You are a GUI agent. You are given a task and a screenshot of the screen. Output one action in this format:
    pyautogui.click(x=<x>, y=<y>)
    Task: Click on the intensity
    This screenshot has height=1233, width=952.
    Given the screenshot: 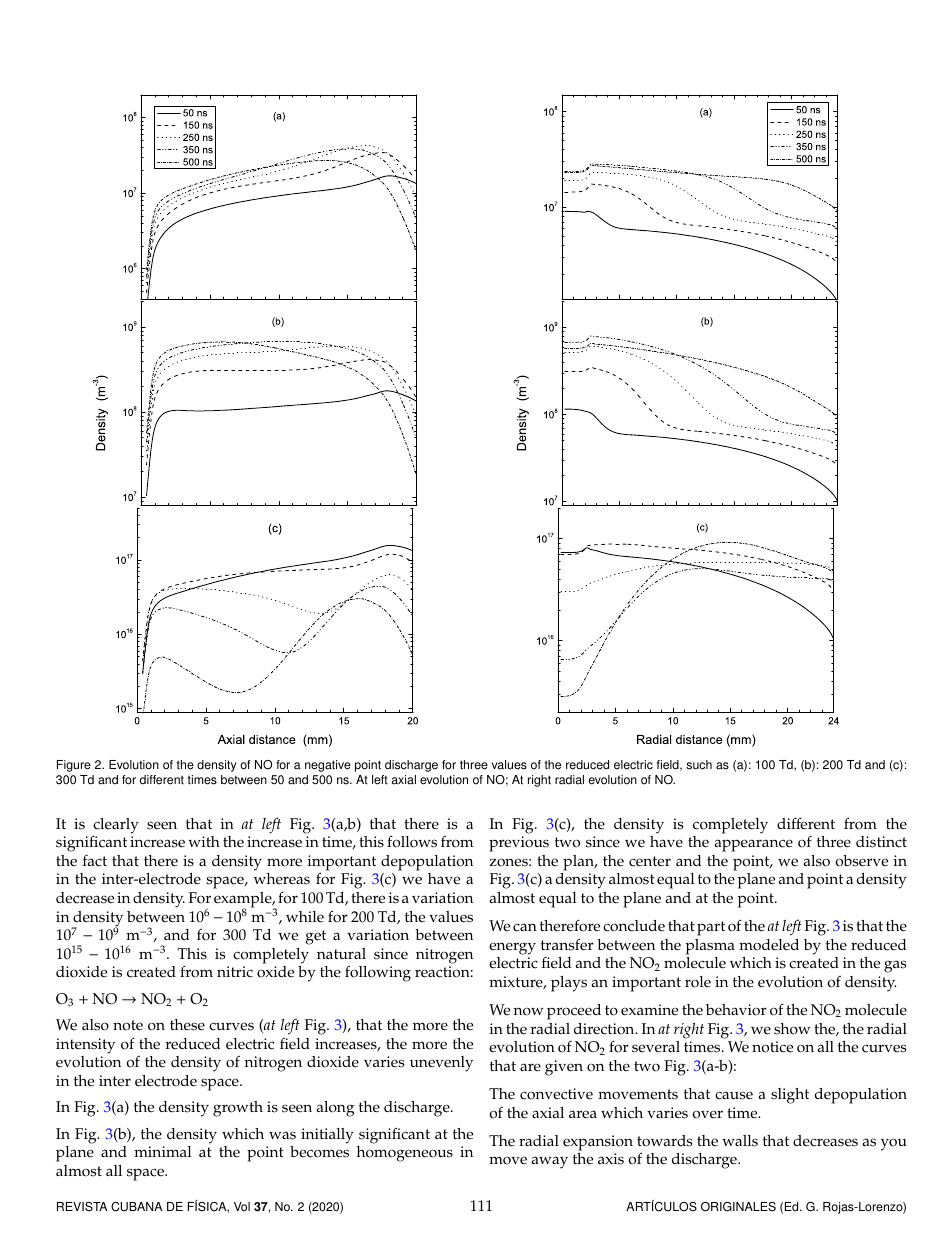 What is the action you would take?
    pyautogui.click(x=85, y=1046)
